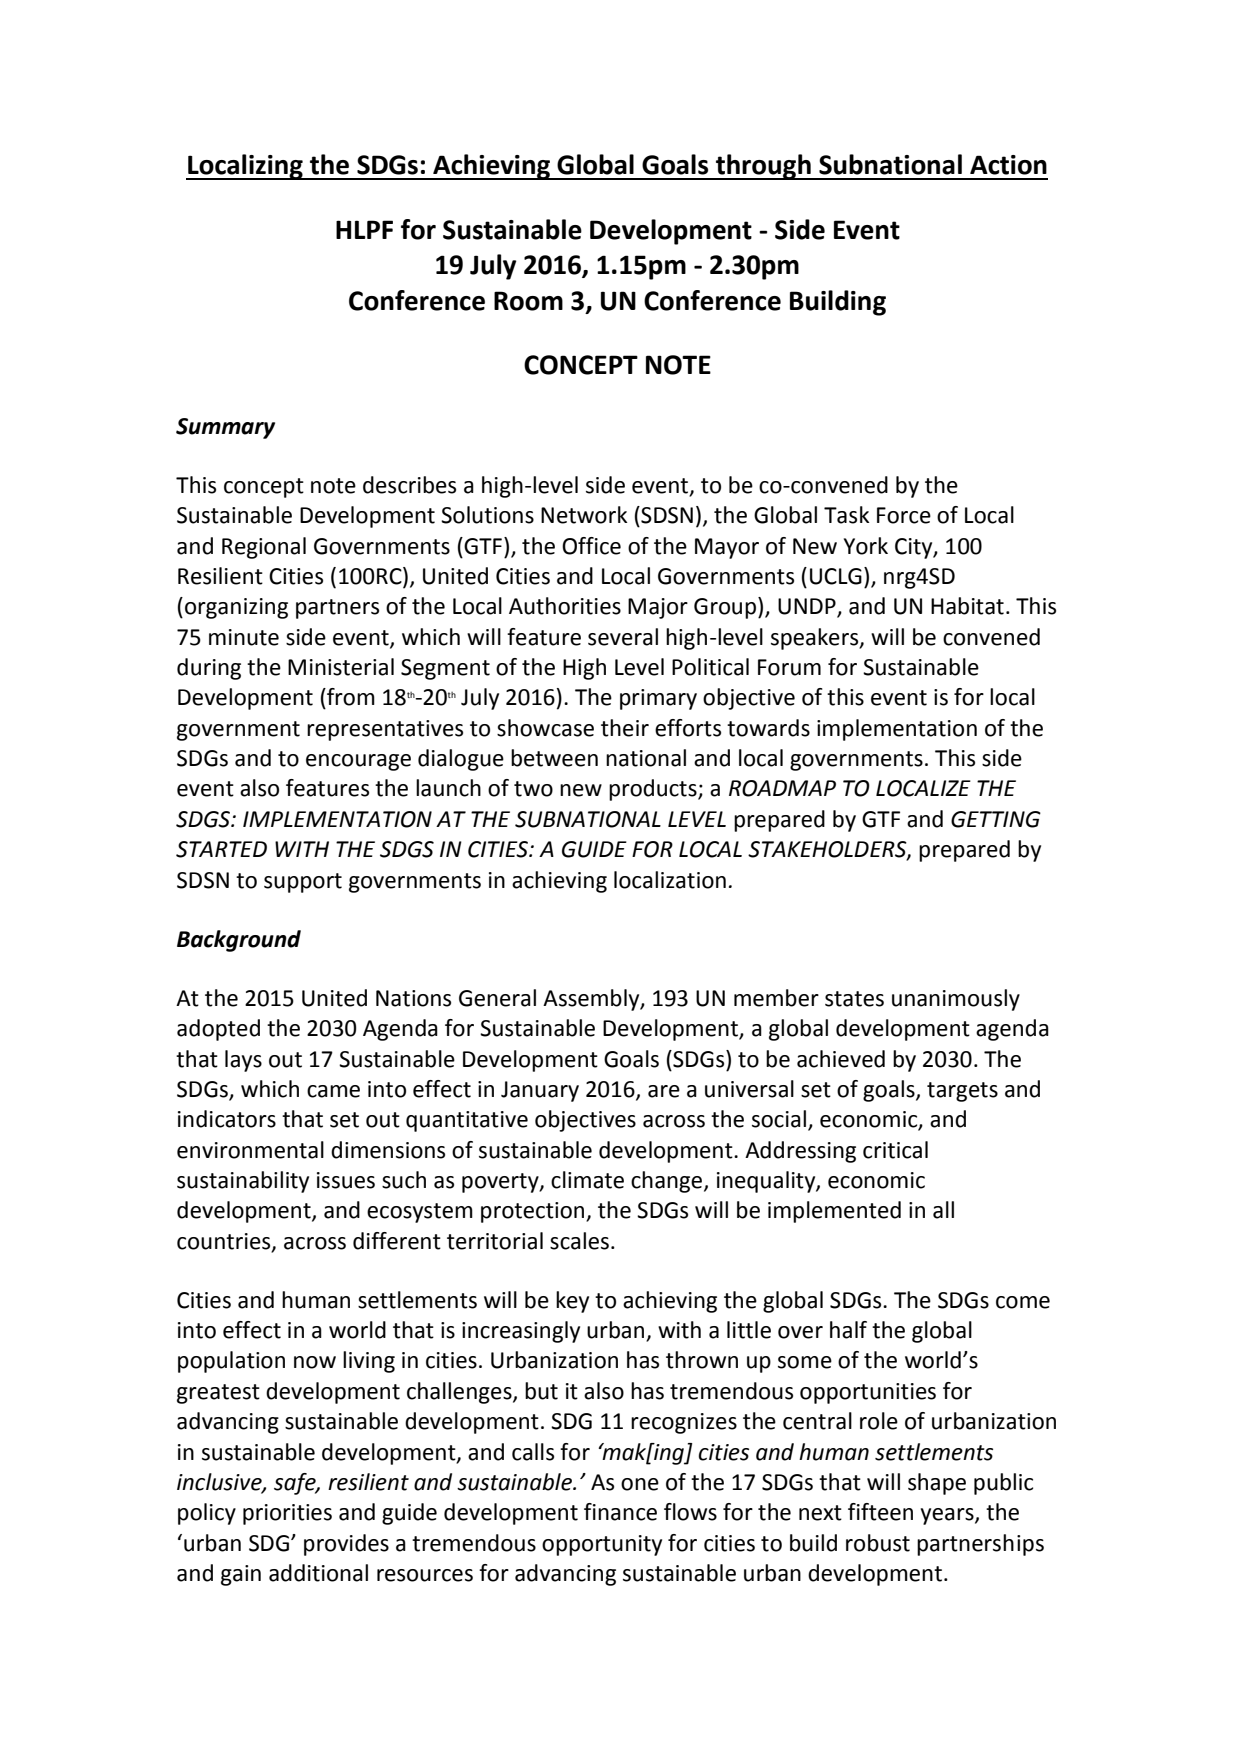 The image size is (1235, 1746). I want to click on support, so click(303, 883).
